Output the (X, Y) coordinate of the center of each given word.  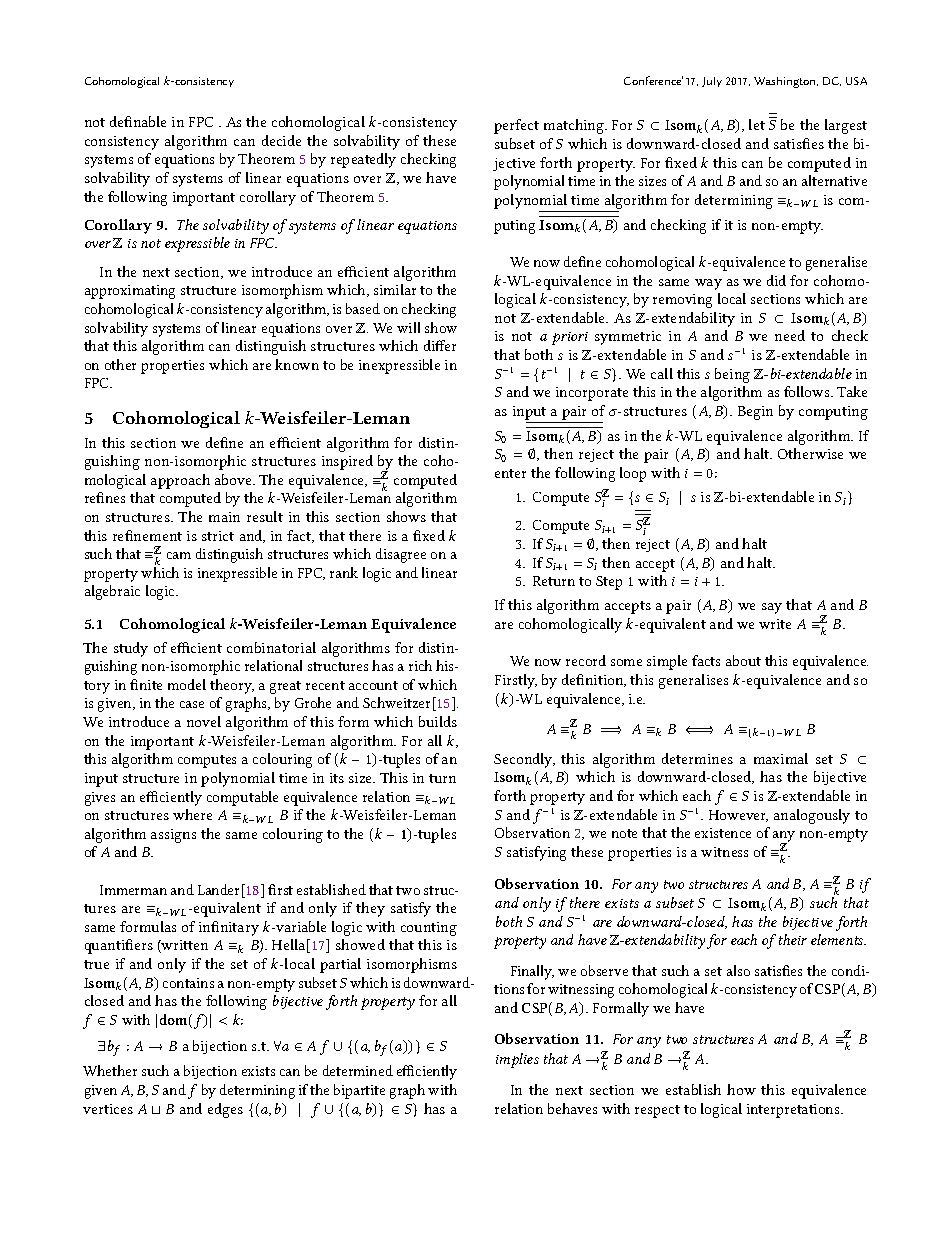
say (772, 608)
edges (225, 1110)
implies (517, 1060)
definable (138, 121)
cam (179, 555)
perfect (516, 126)
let (757, 124)
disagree (401, 555)
